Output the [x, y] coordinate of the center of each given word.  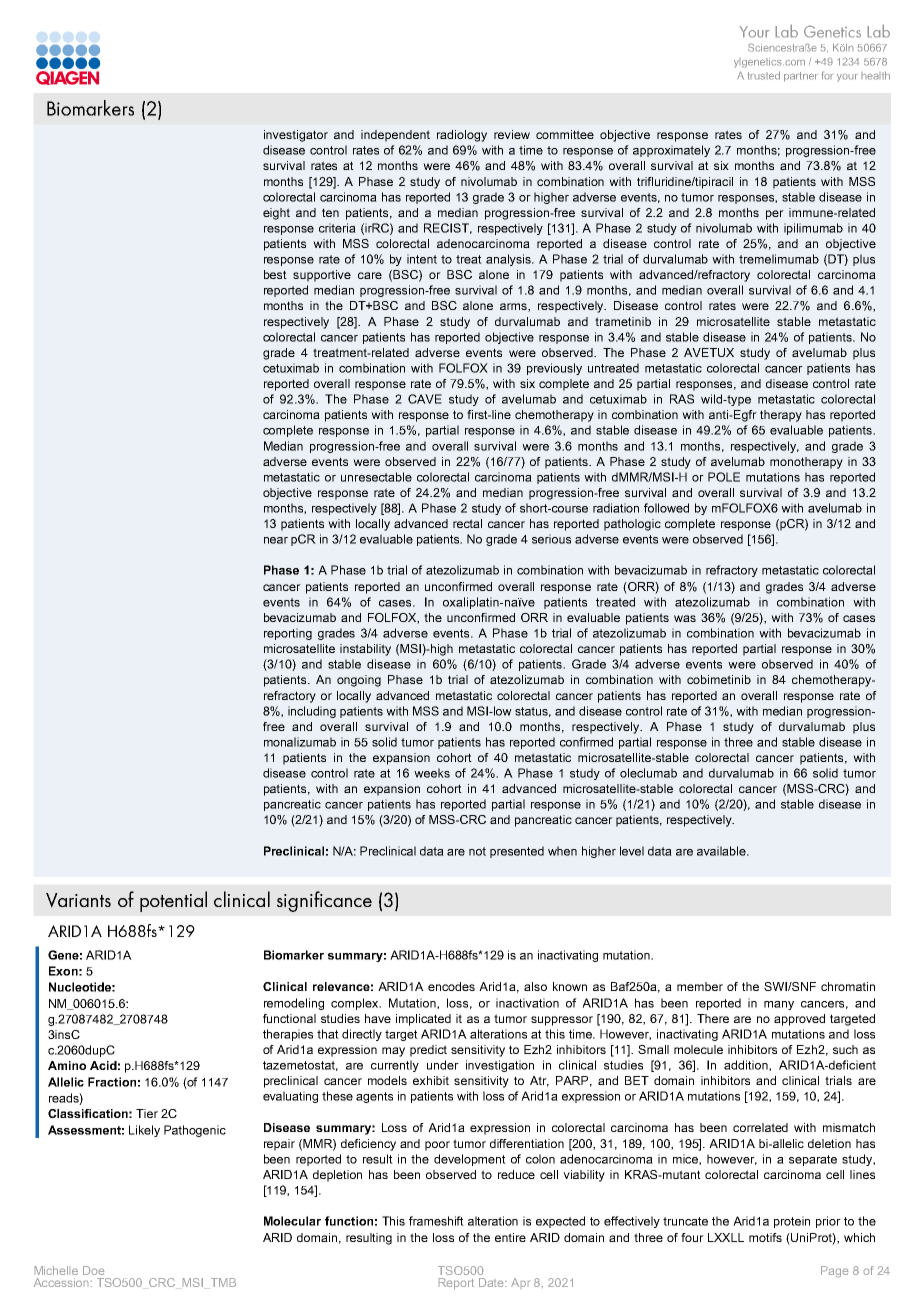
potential [173, 901]
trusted [763, 75]
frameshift [436, 1221]
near [276, 540]
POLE [724, 477]
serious [551, 539]
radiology [462, 136]
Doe [93, 1270]
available [722, 851]
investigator [296, 136]
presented [517, 852]
